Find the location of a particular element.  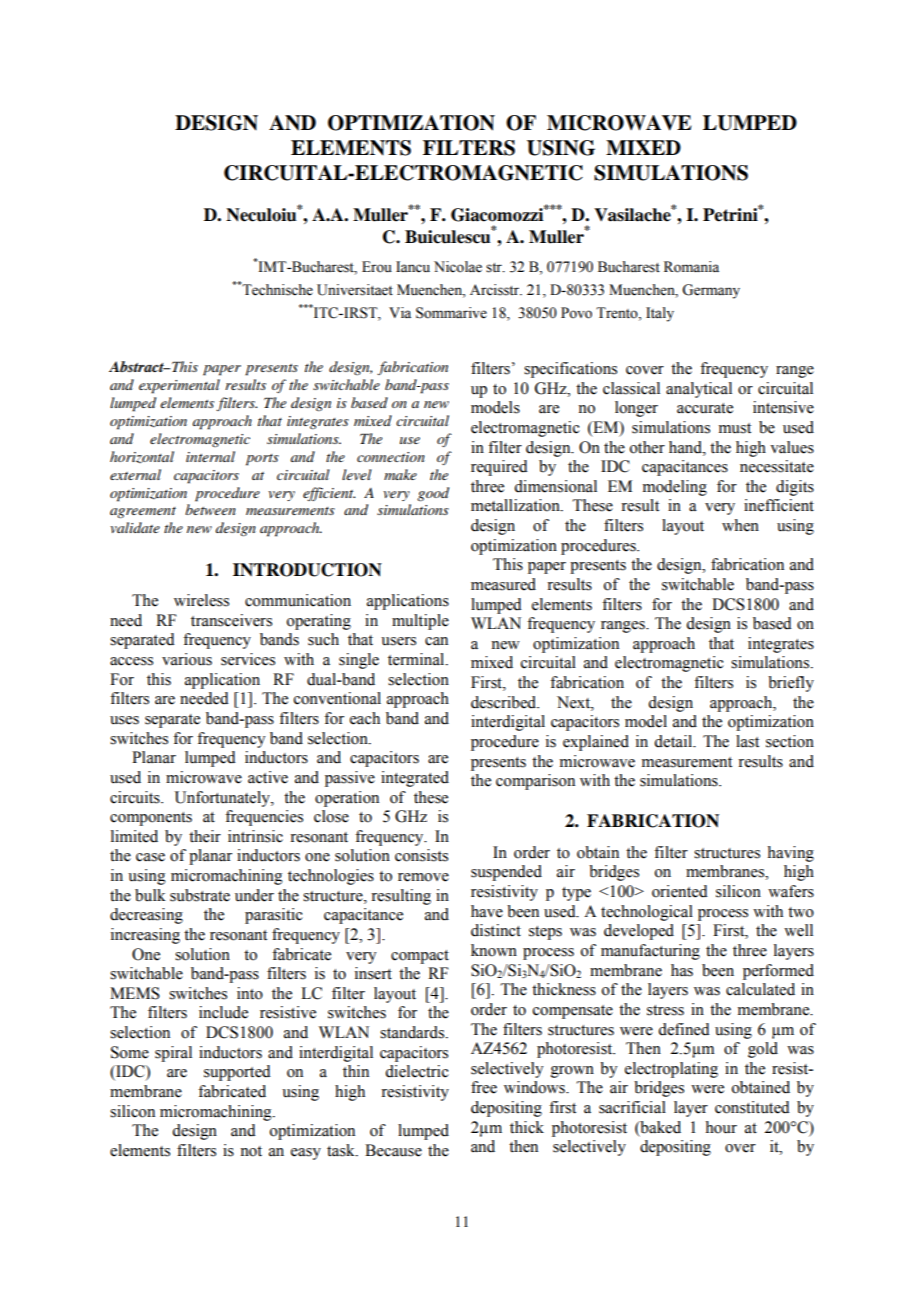

Via is located at coordinates (400, 313).
